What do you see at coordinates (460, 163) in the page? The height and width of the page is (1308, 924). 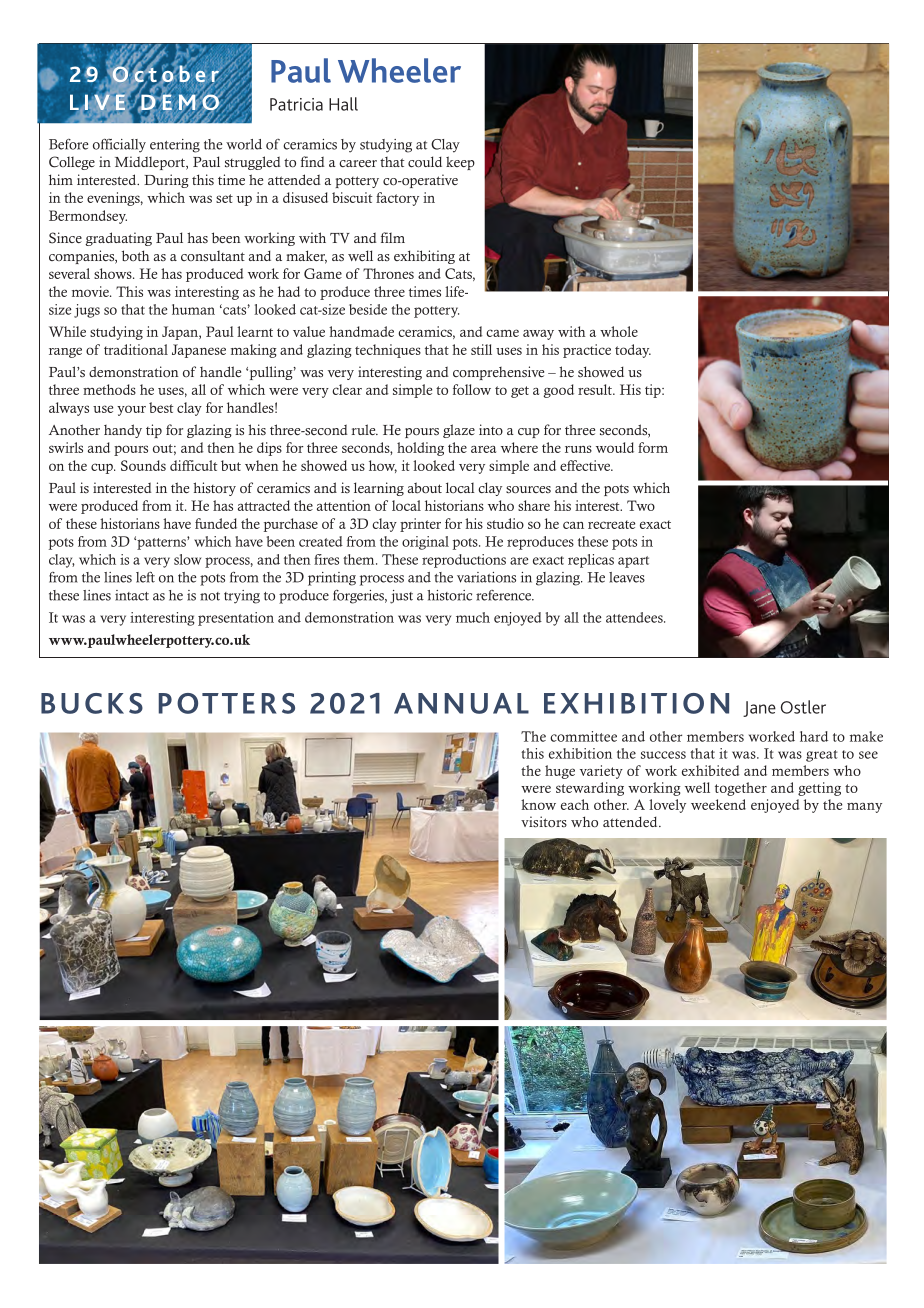 I see `keep` at bounding box center [460, 163].
